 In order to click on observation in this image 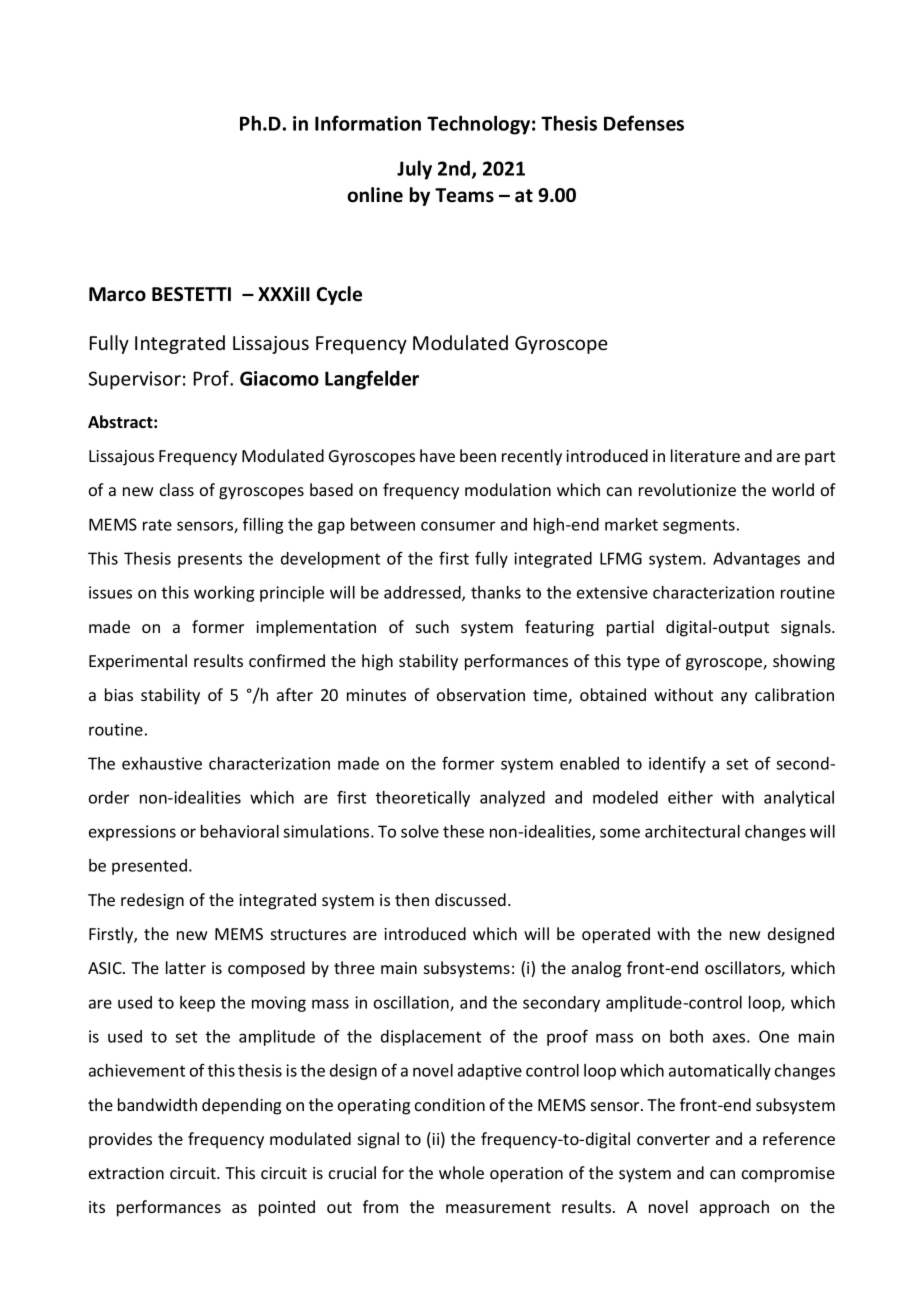, I will do `click(481, 694)`.
